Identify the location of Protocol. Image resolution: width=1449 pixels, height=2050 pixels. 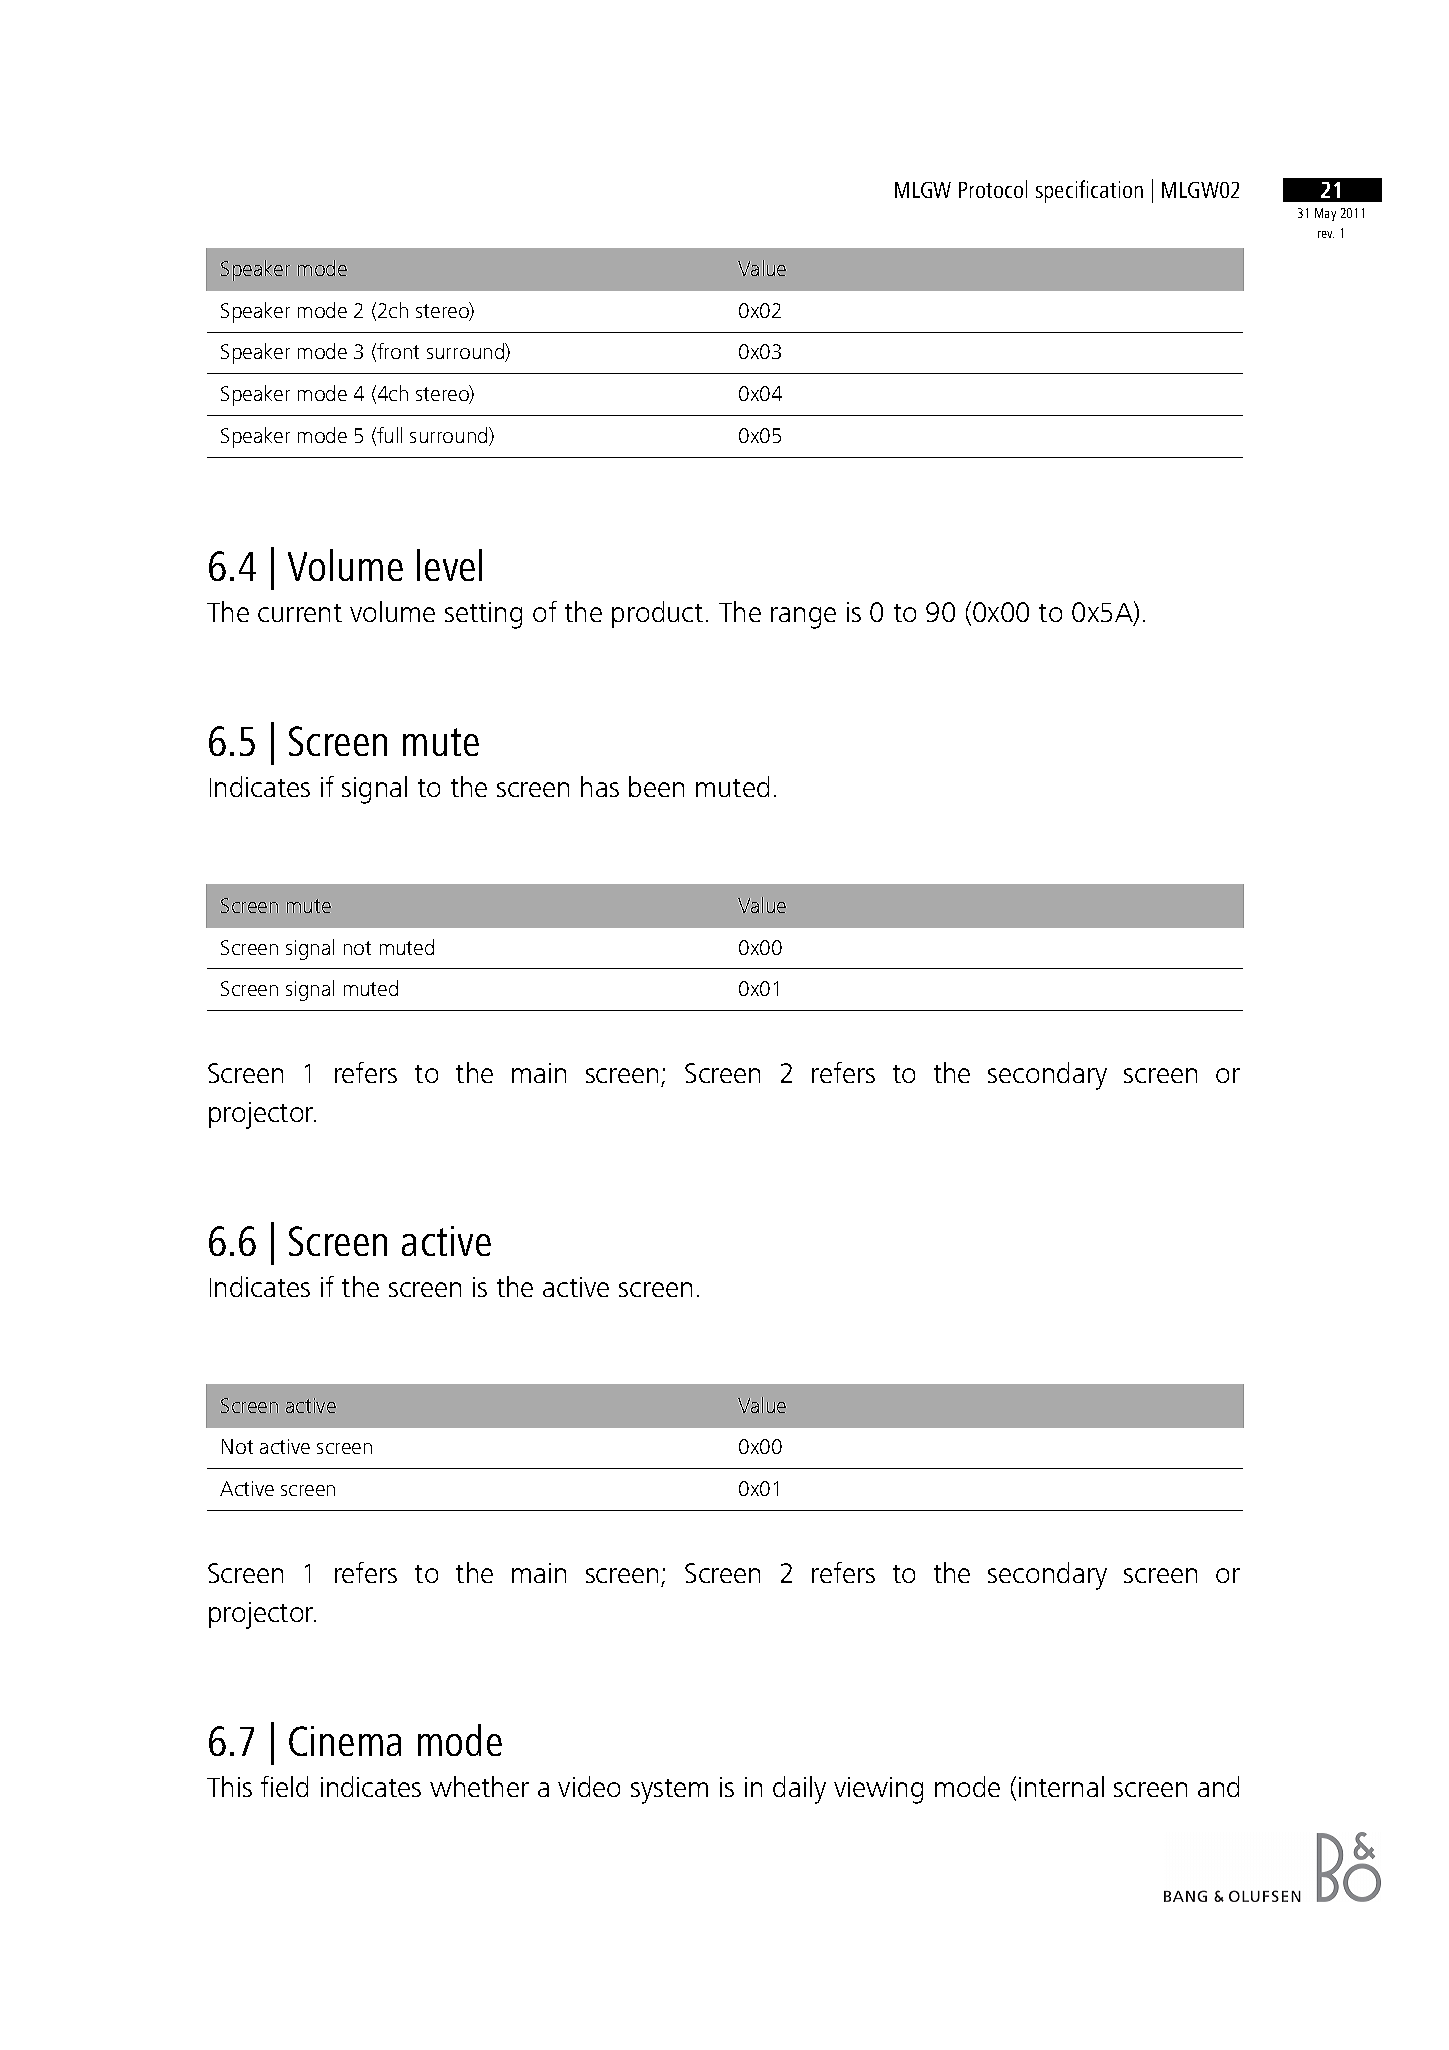
(993, 189).
